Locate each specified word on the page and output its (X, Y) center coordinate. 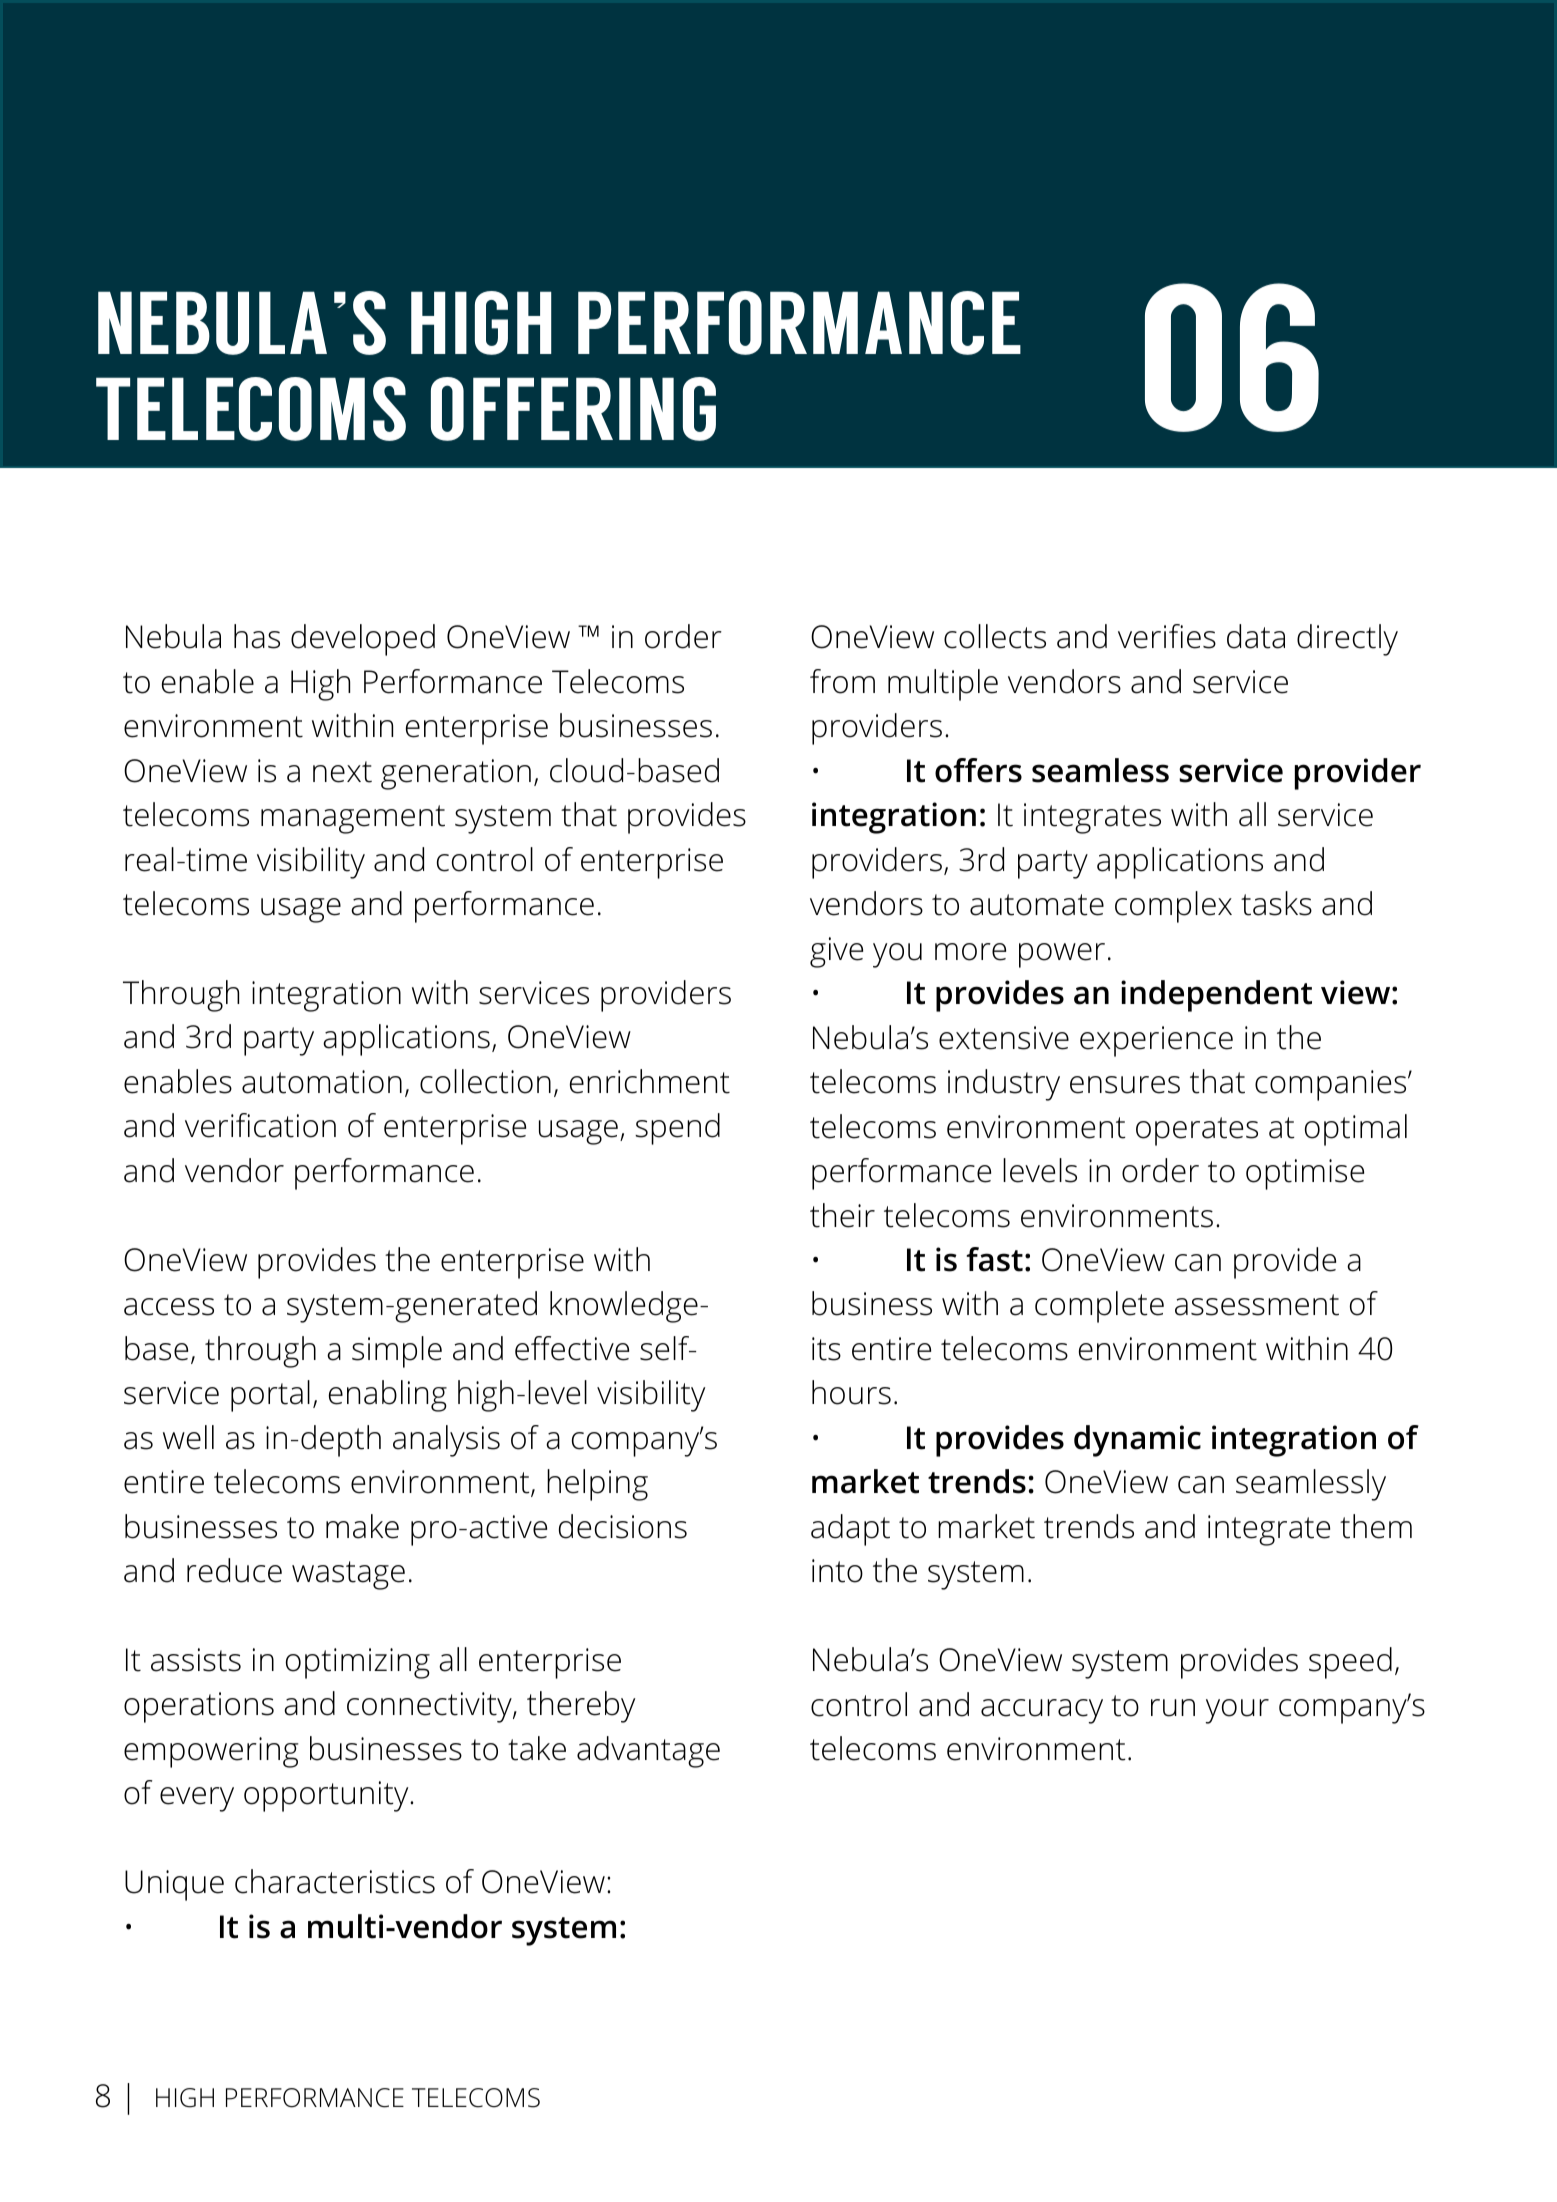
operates (1197, 1131)
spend (677, 1129)
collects (995, 636)
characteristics (335, 1881)
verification (260, 1125)
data (1256, 636)
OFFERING (573, 409)
